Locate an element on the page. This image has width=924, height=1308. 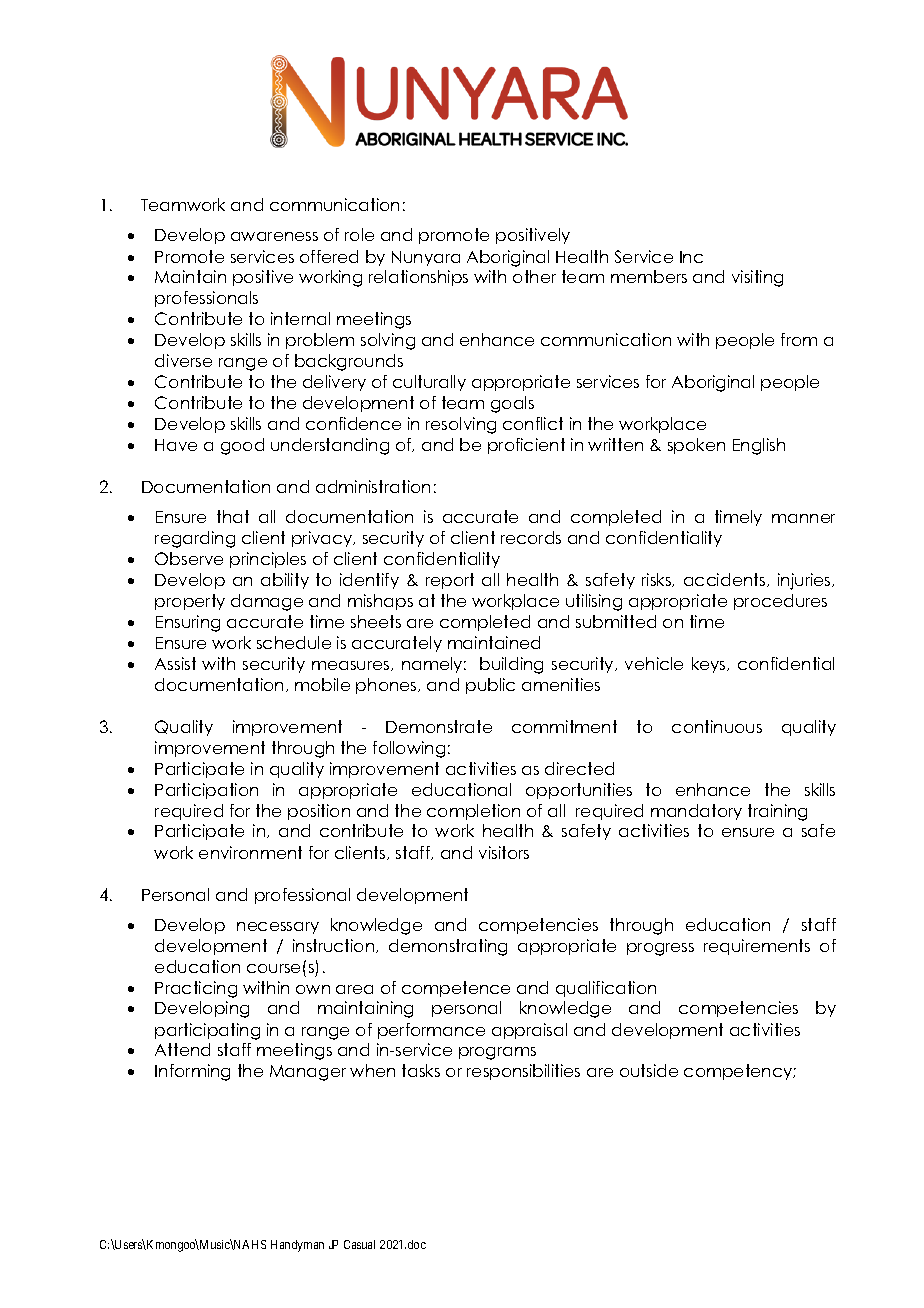
Handyman is located at coordinates (297, 1246).
